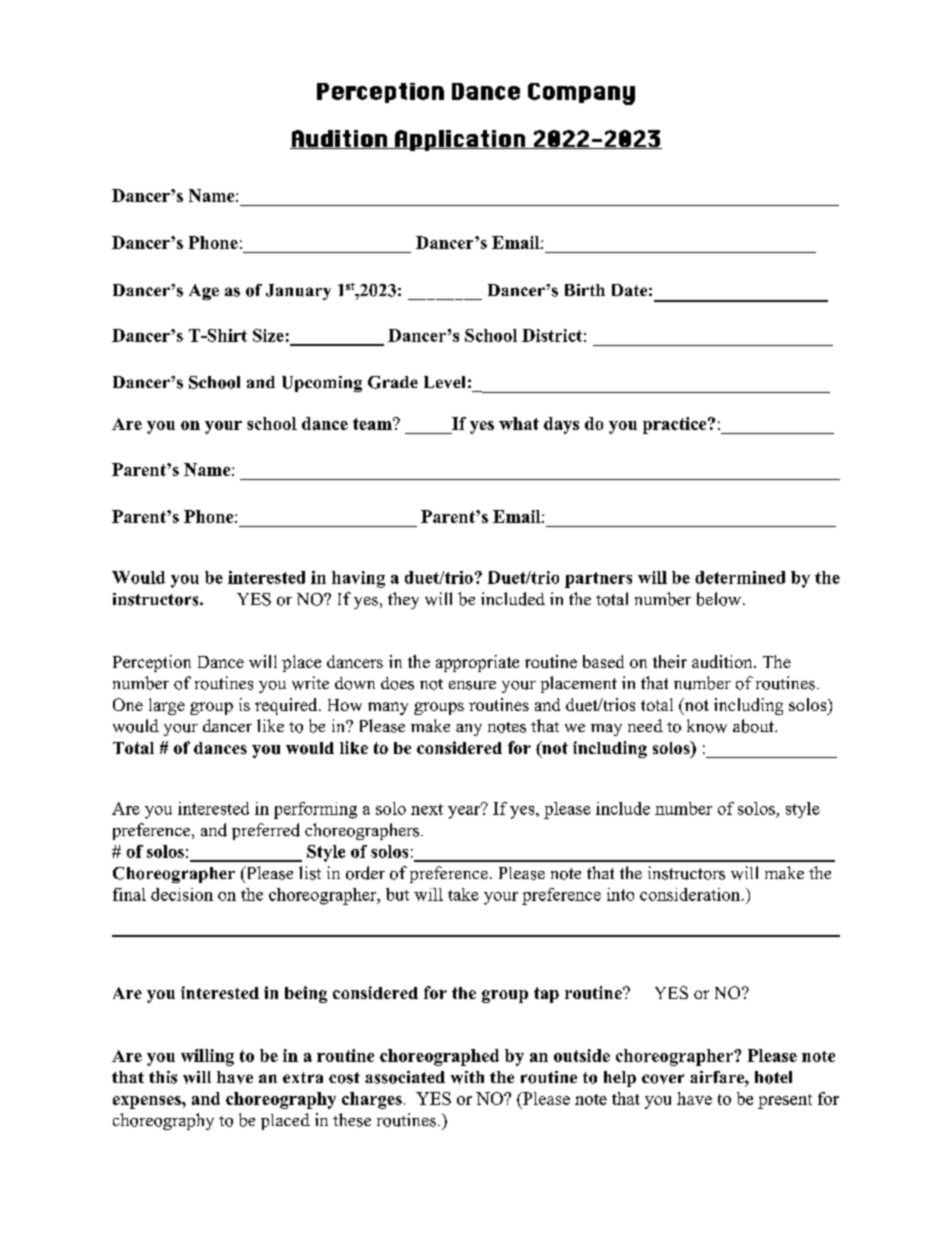 Image resolution: width=952 pixels, height=1233 pixels. What do you see at coordinates (465, 811) in the page?
I see `year` at bounding box center [465, 811].
